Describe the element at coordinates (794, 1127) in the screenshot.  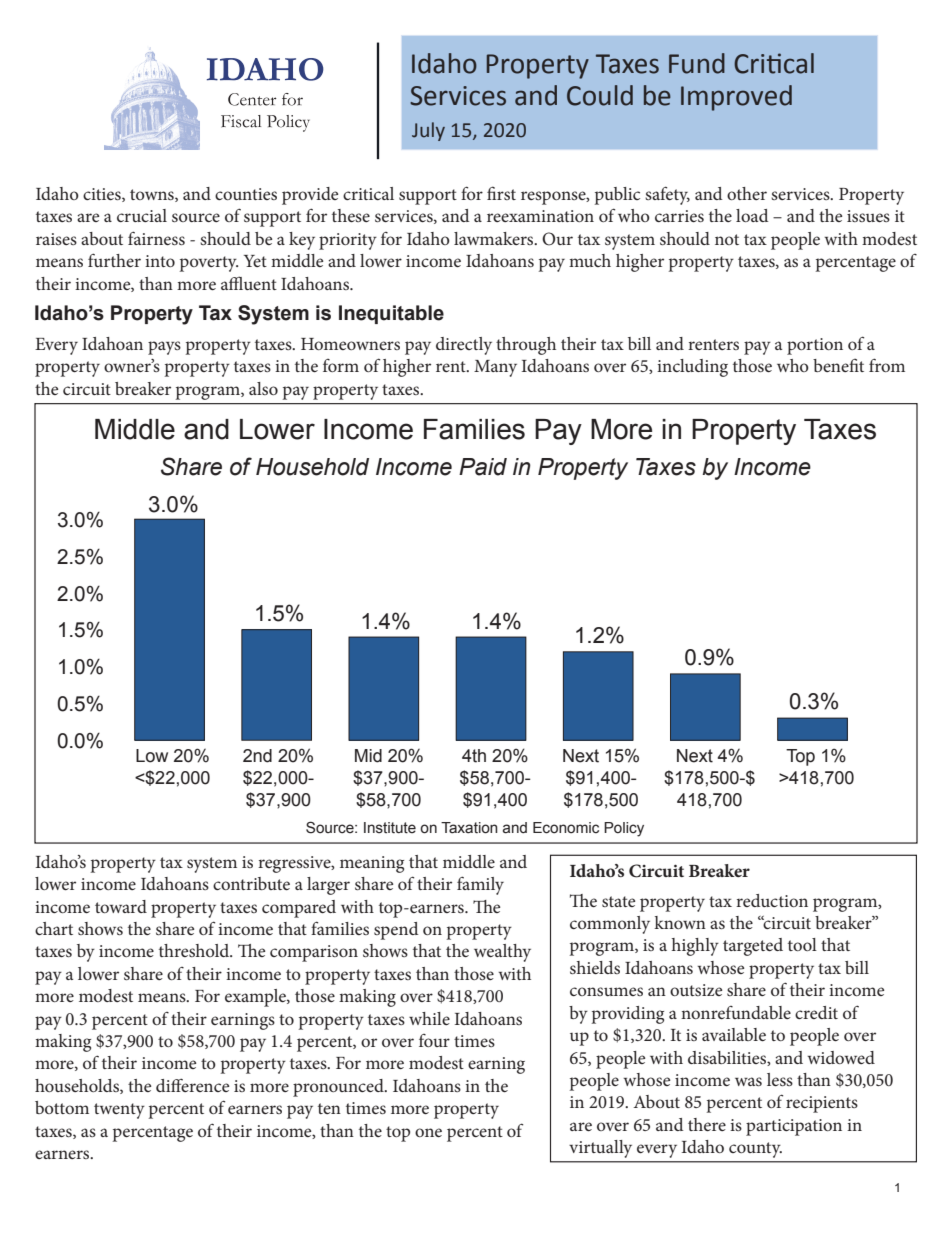
I see `participation` at that location.
